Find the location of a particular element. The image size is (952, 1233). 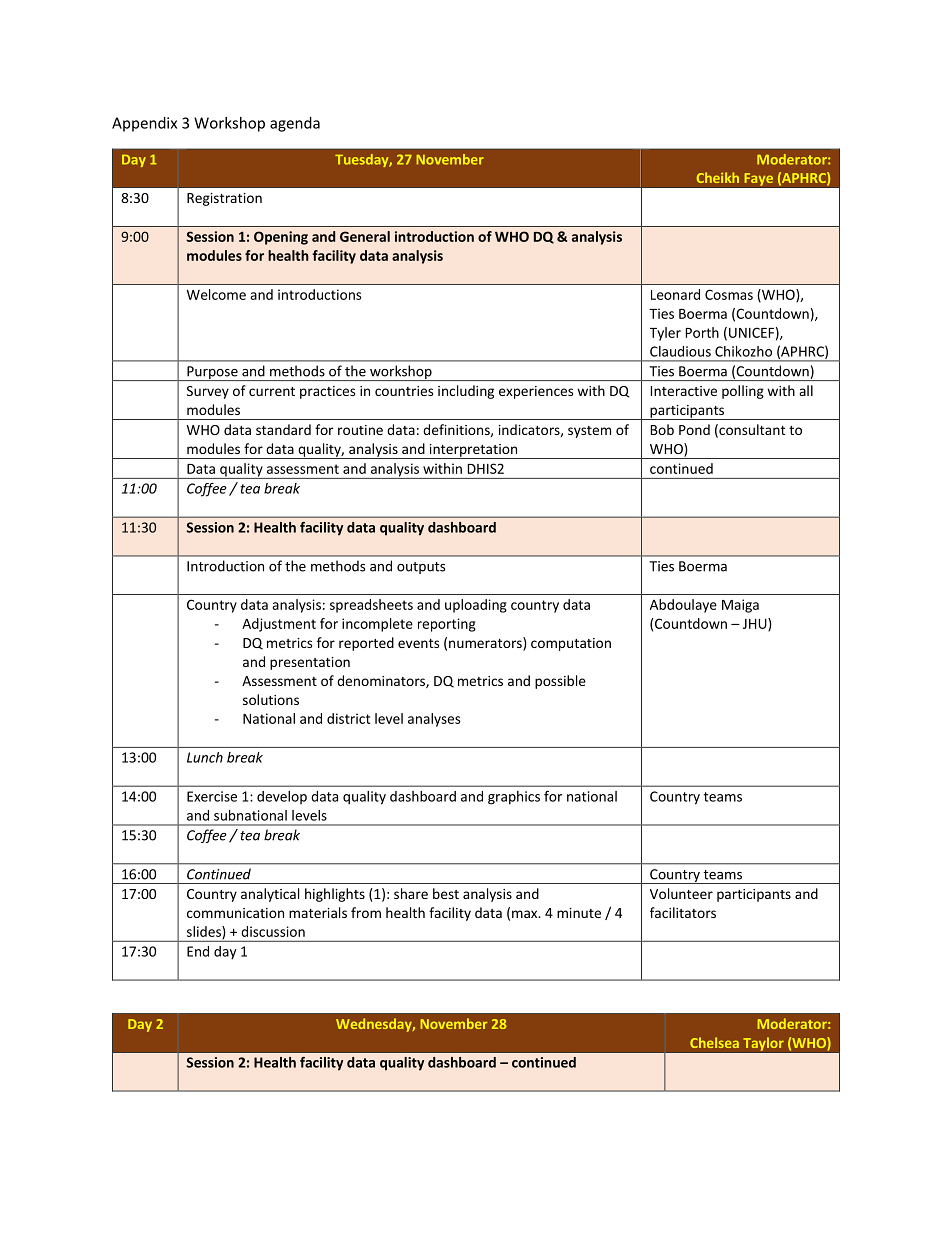

Registration is located at coordinates (224, 199).
